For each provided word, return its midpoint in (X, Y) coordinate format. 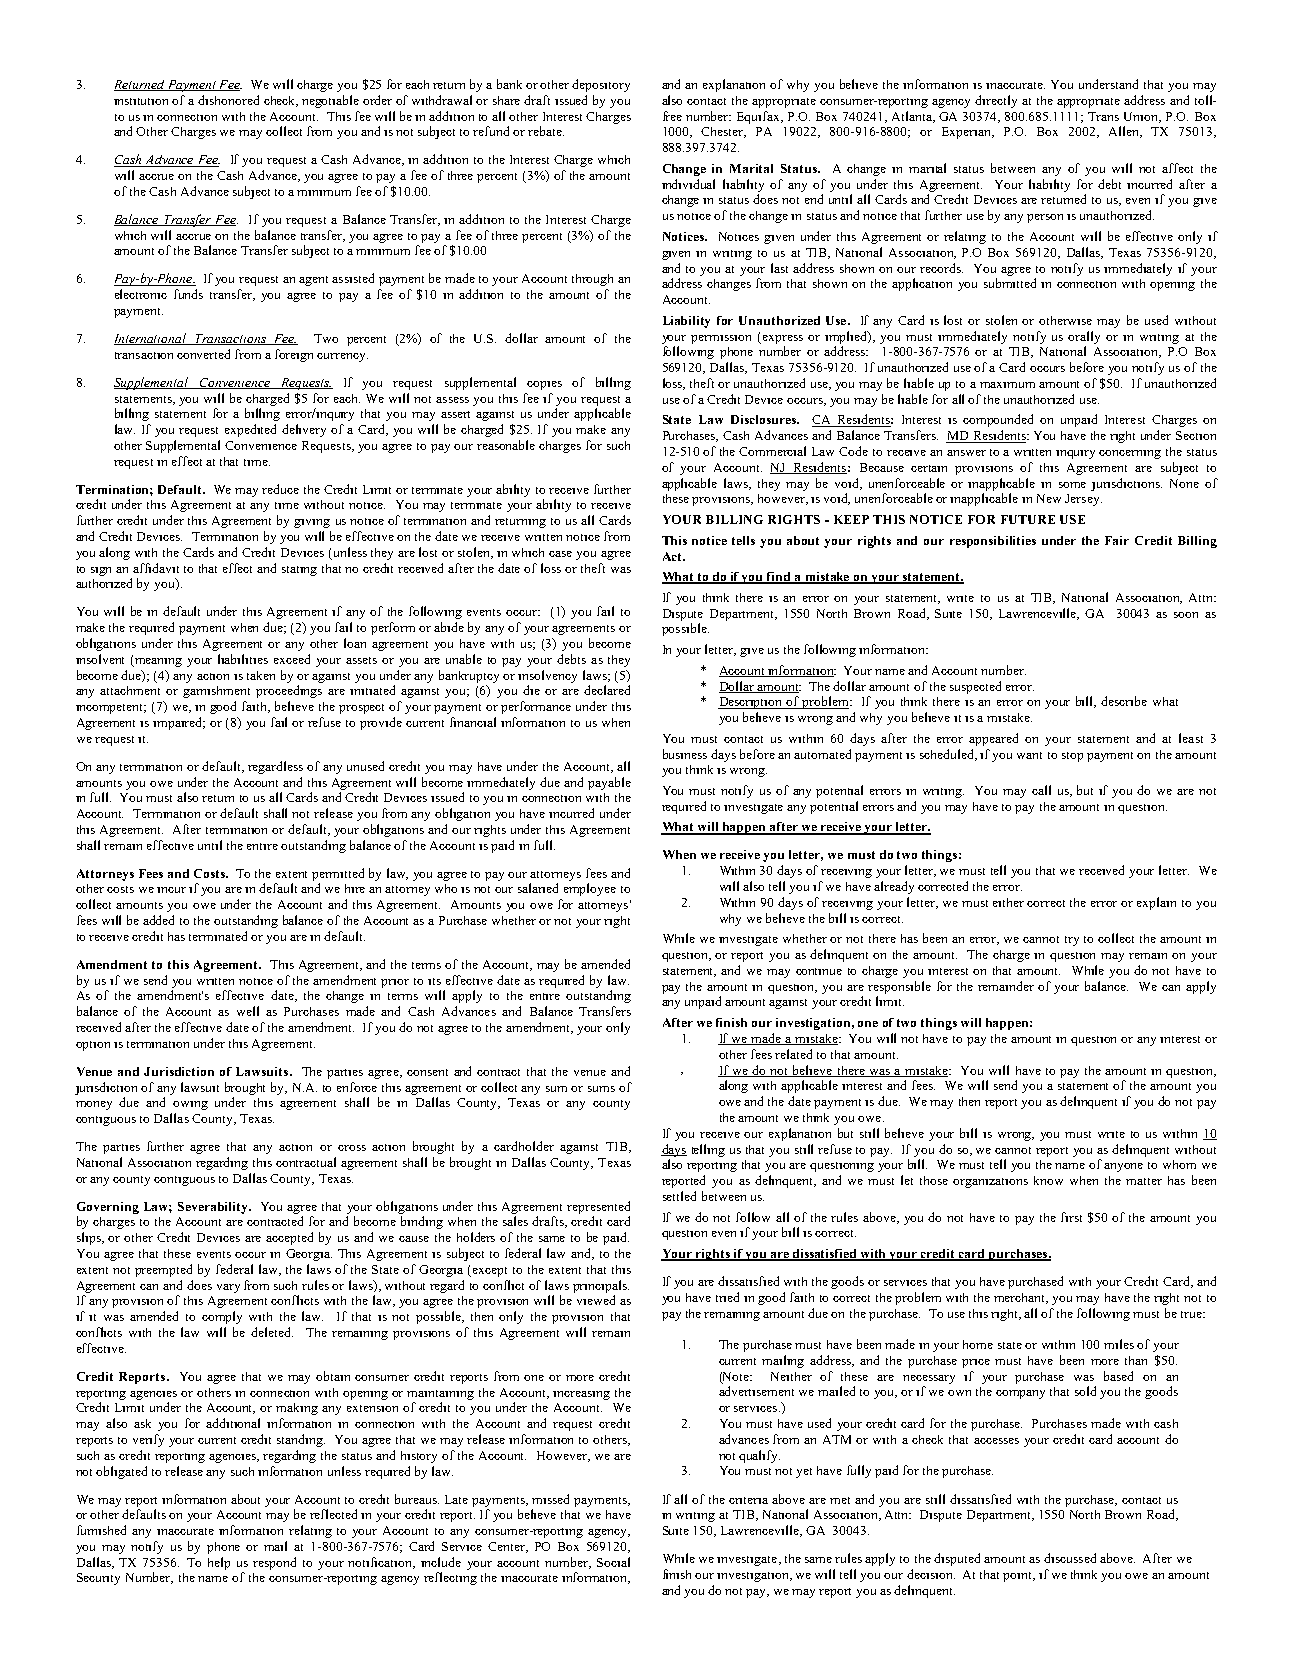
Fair (1117, 540)
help (219, 1563)
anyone (1123, 1167)
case (560, 554)
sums (601, 1089)
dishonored (228, 100)
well (248, 1011)
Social (613, 1562)
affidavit (156, 568)
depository (601, 85)
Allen (1125, 132)
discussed (1070, 1558)
